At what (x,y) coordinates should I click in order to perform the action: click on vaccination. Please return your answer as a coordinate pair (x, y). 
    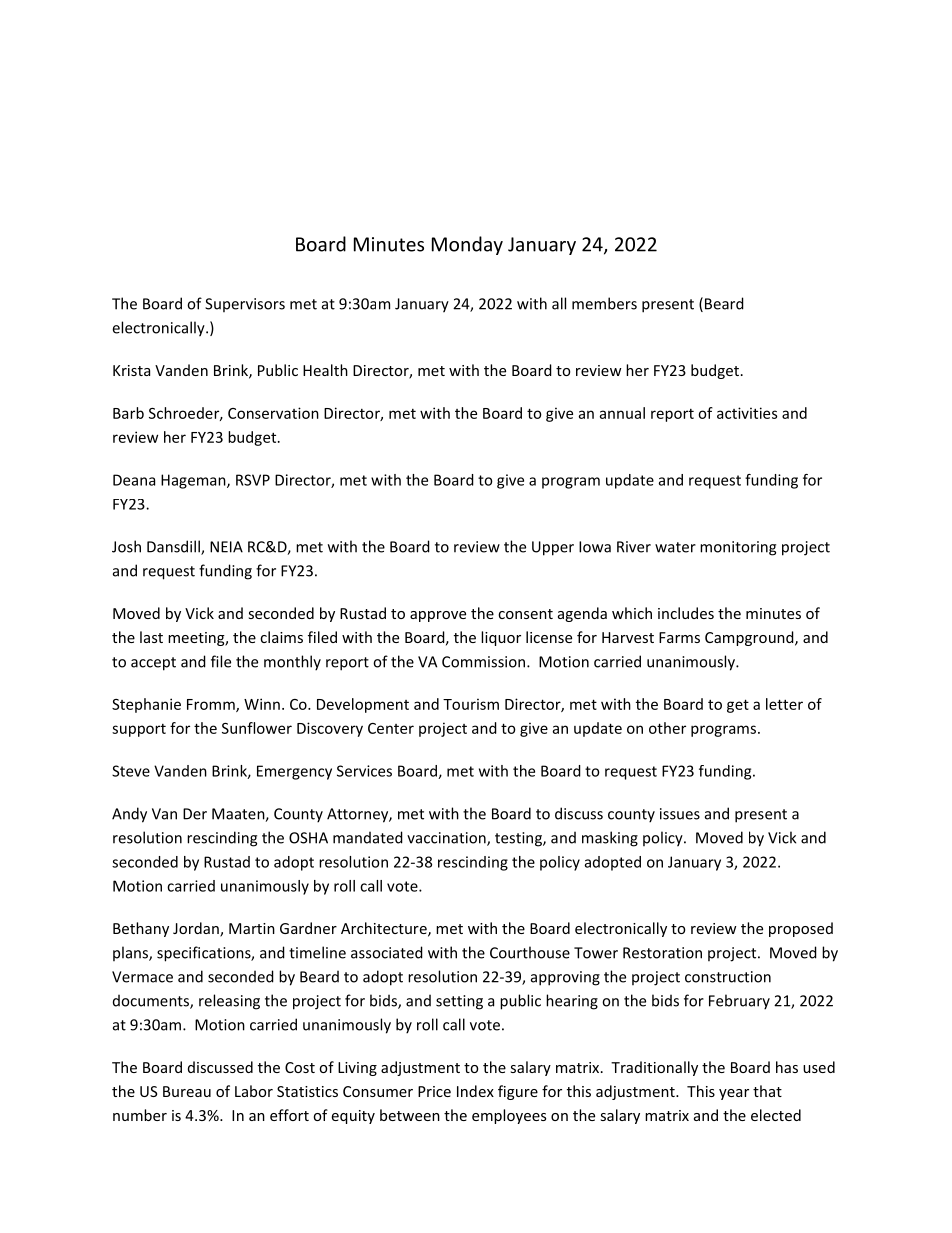
    Looking at the image, I should click on (447, 839).
